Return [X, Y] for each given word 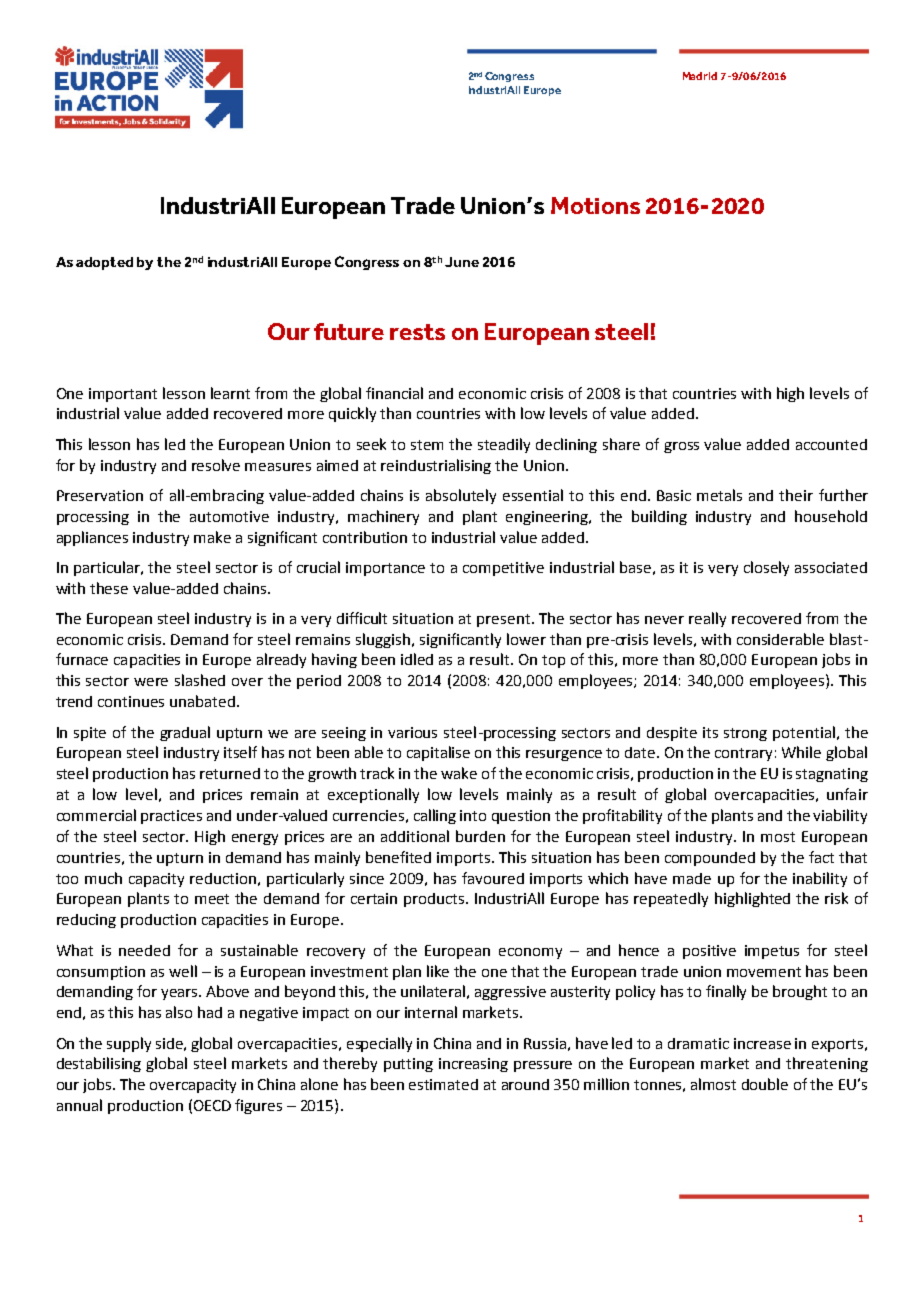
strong [745, 734]
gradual [185, 733]
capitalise [438, 753]
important [123, 395]
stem [427, 445]
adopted [104, 263]
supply [129, 1044]
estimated [443, 1084]
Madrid [700, 76]
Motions [595, 205]
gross [681, 447]
